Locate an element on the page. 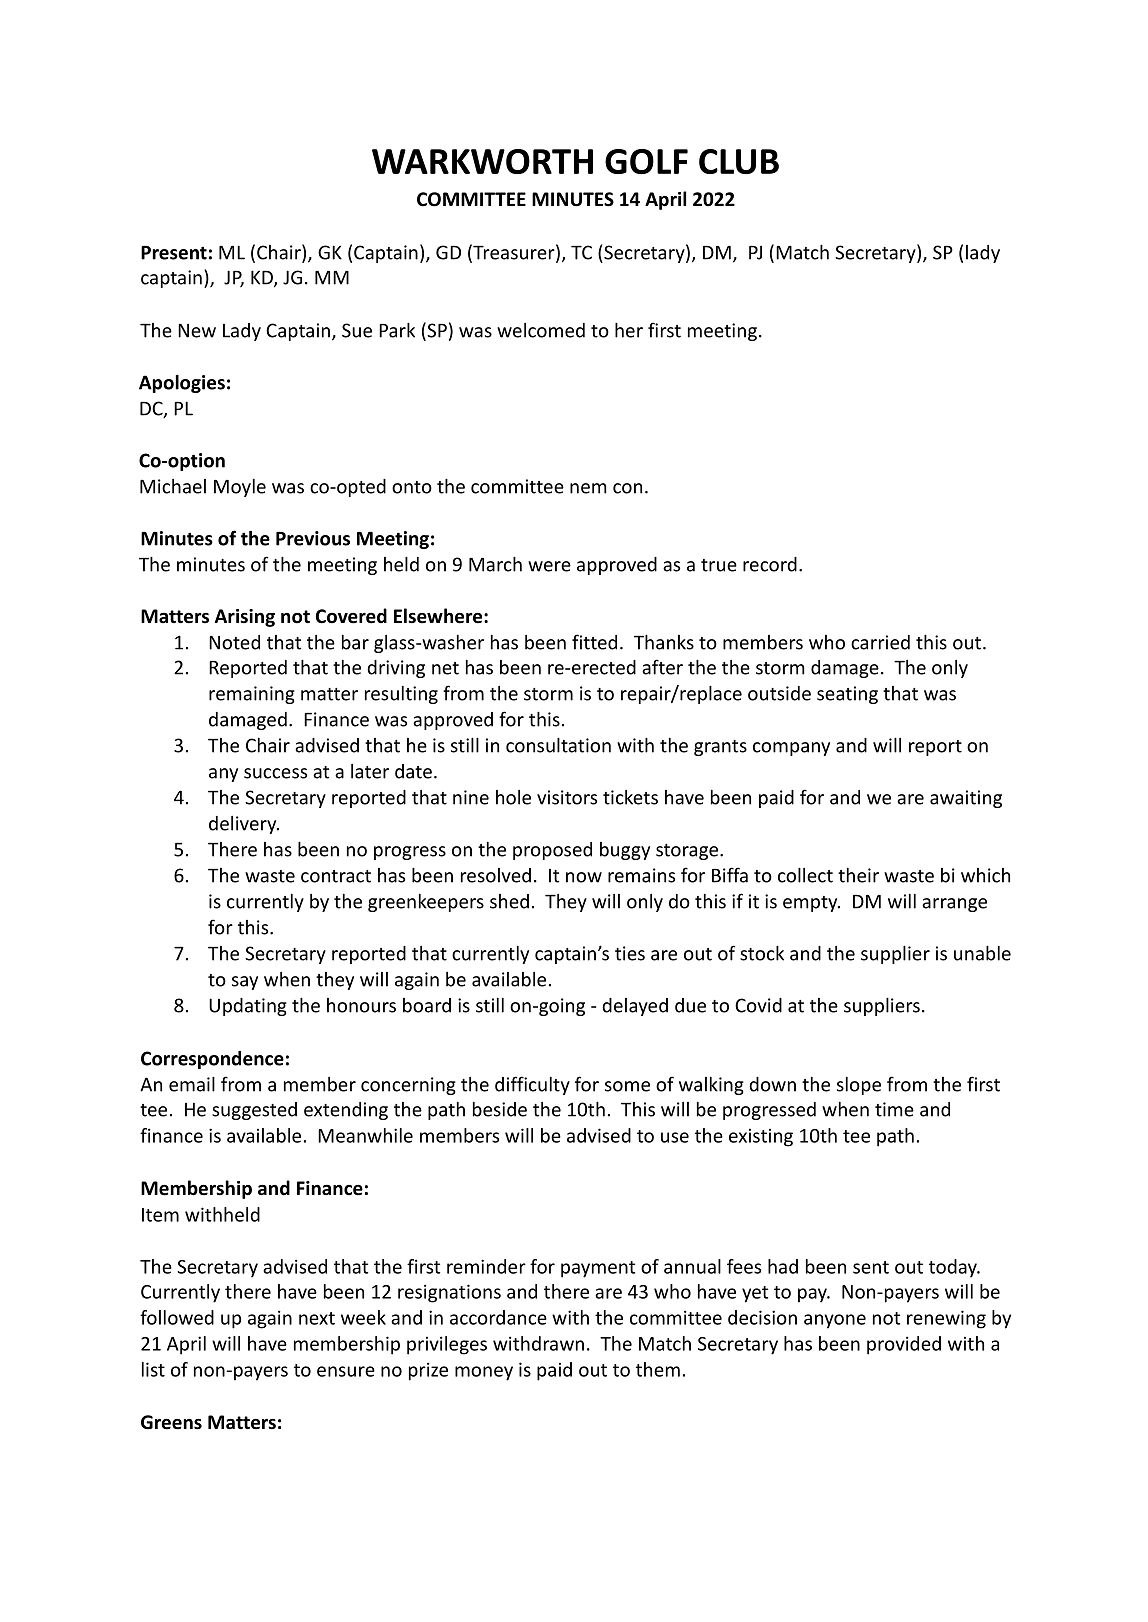  visitors is located at coordinates (567, 797).
